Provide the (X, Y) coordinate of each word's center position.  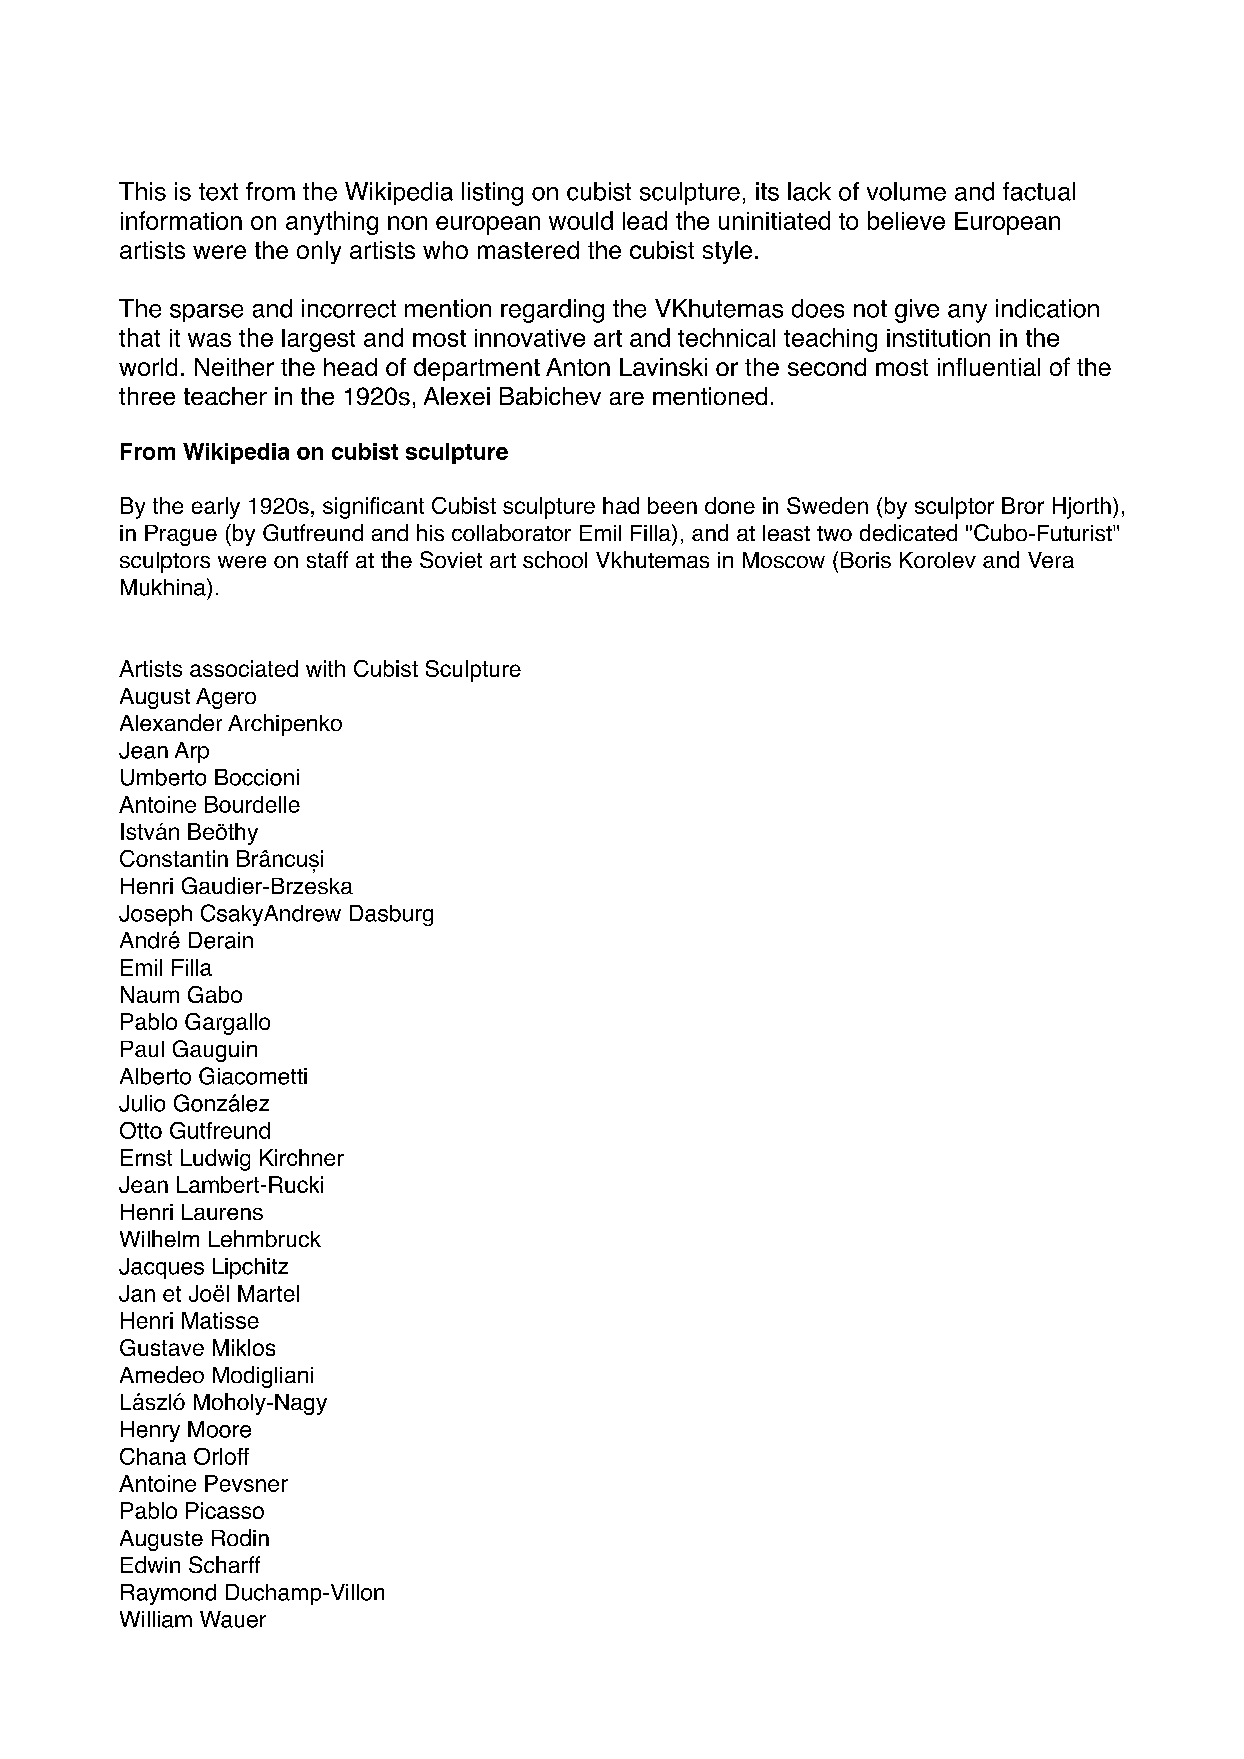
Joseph (155, 915)
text (218, 192)
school (555, 559)
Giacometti (253, 1076)
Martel (268, 1293)
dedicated (908, 532)
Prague (181, 535)
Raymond (168, 1594)
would (581, 220)
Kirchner (302, 1157)
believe (906, 220)
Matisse (220, 1320)
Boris (866, 560)
